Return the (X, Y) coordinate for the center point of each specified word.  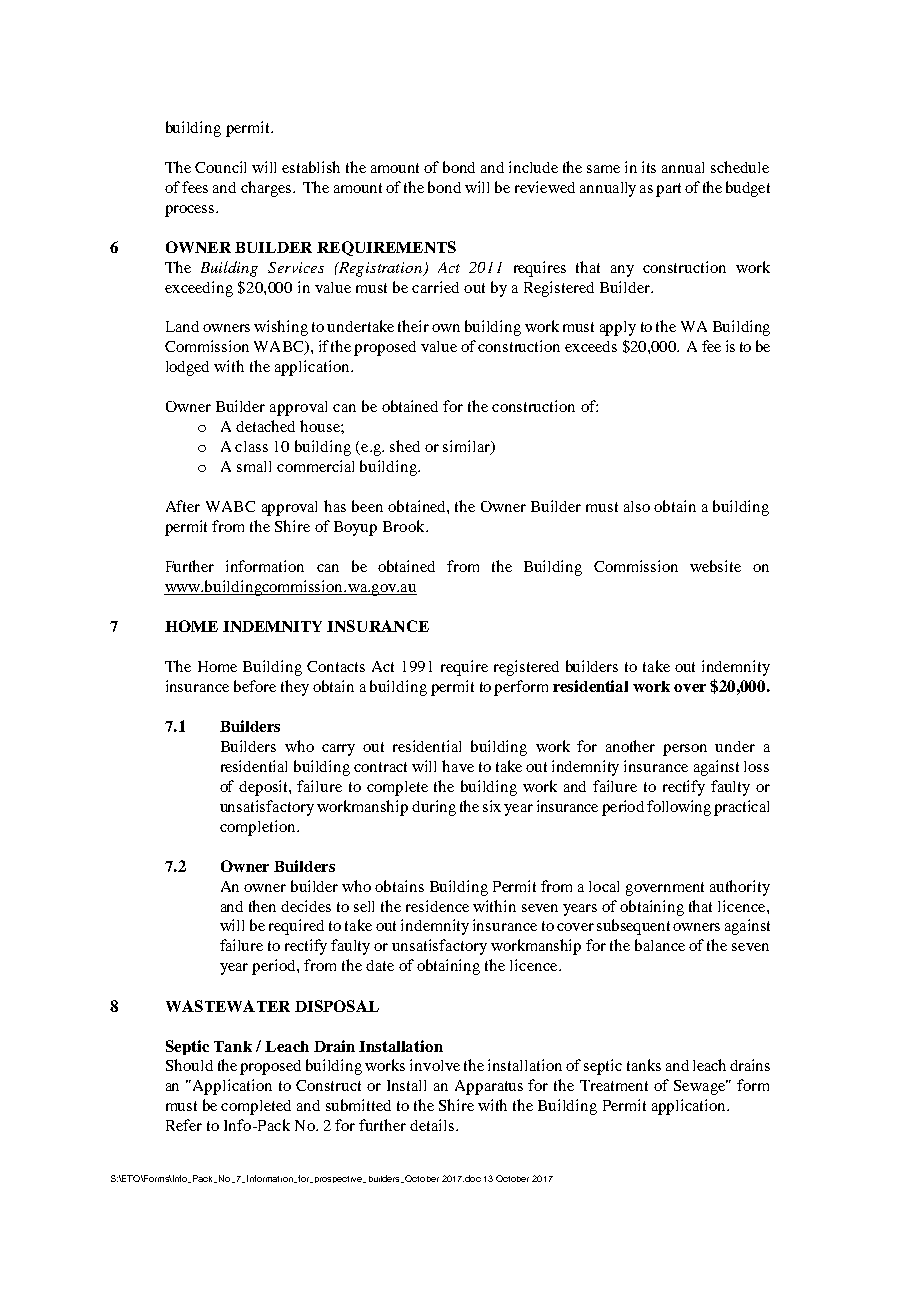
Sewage (701, 1087)
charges (267, 189)
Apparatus (489, 1087)
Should (189, 1065)
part (668, 190)
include (533, 167)
